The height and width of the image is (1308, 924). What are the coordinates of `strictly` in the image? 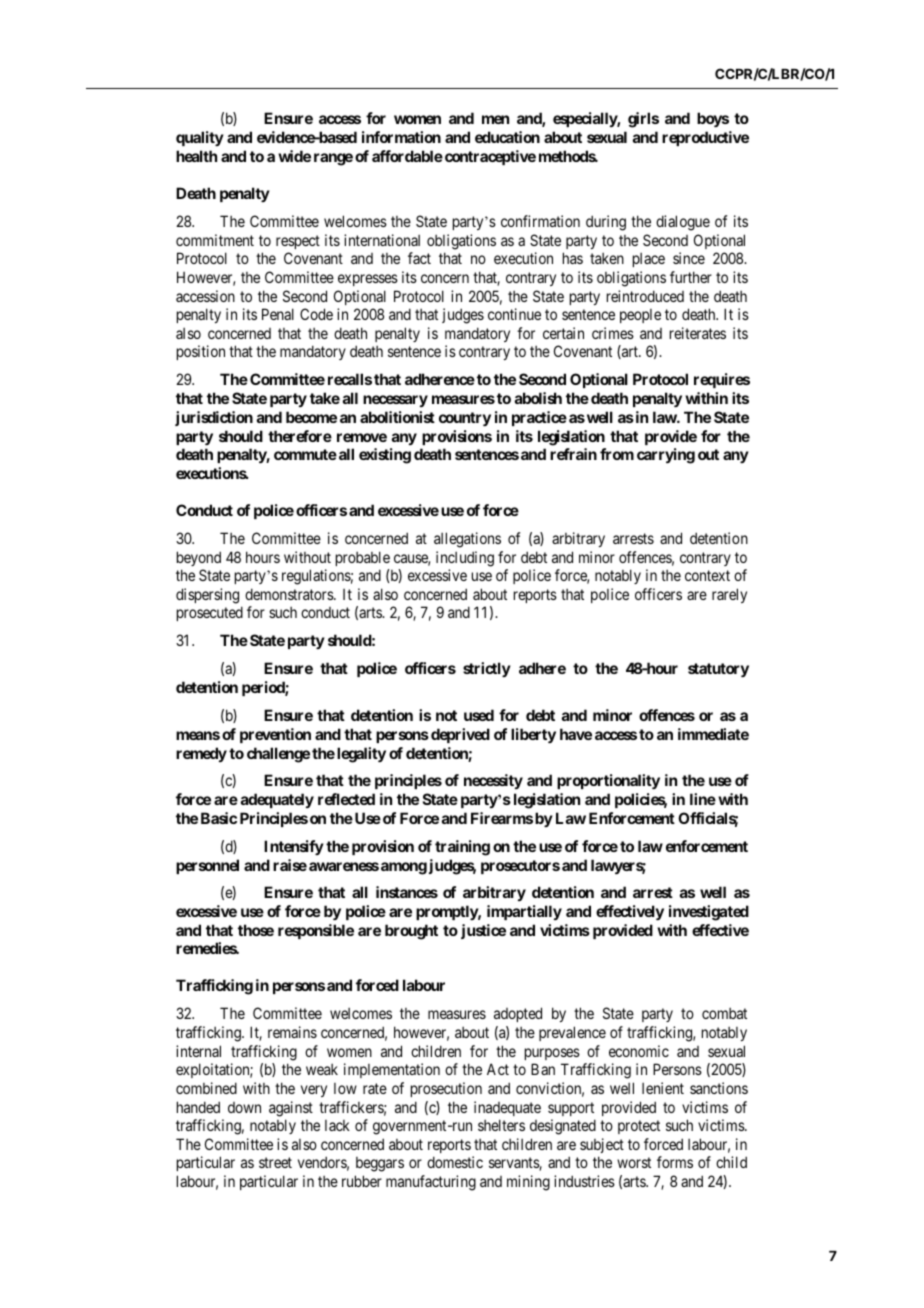 It's located at (487, 669).
